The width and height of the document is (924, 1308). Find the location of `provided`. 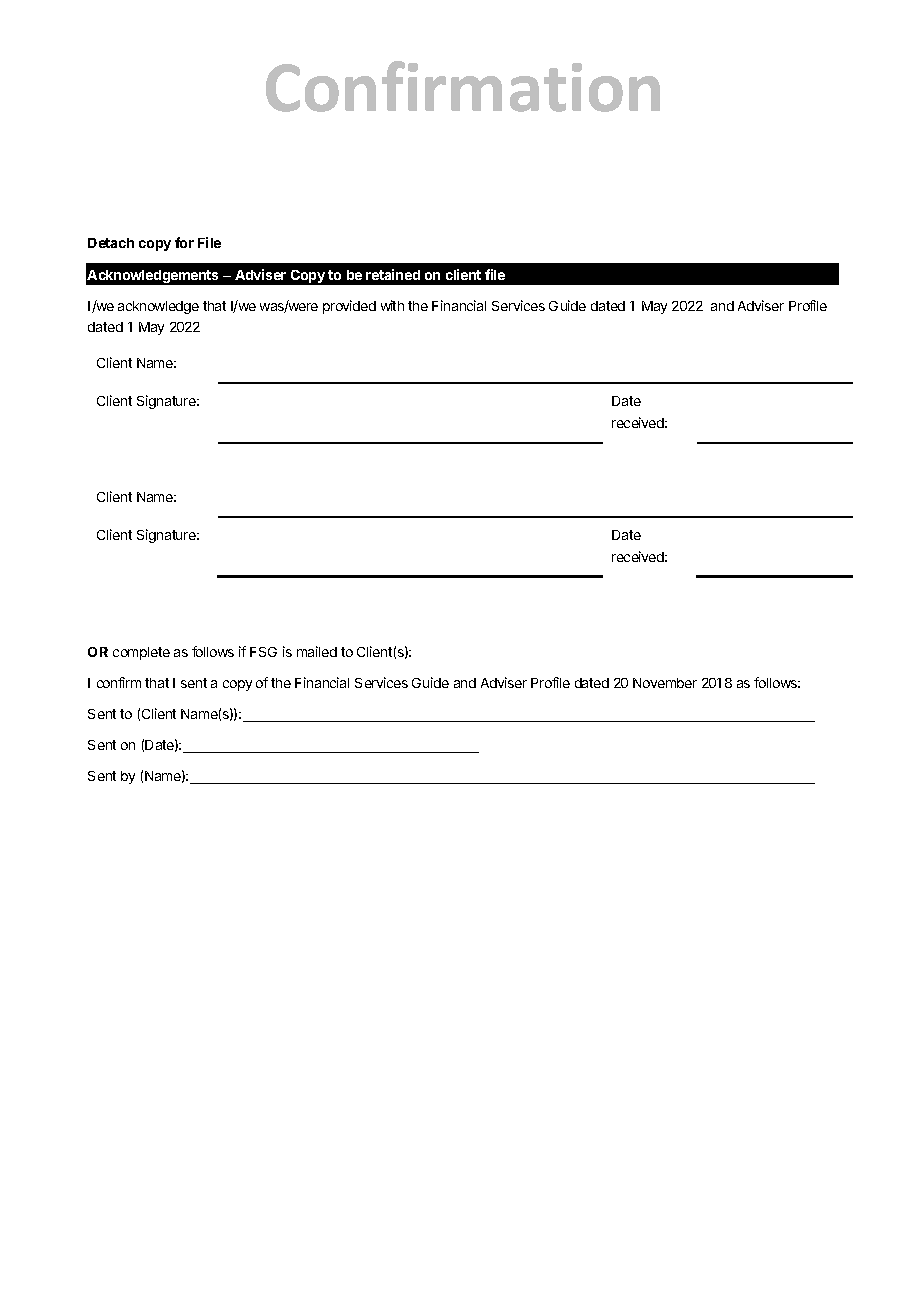

provided is located at coordinates (349, 307).
